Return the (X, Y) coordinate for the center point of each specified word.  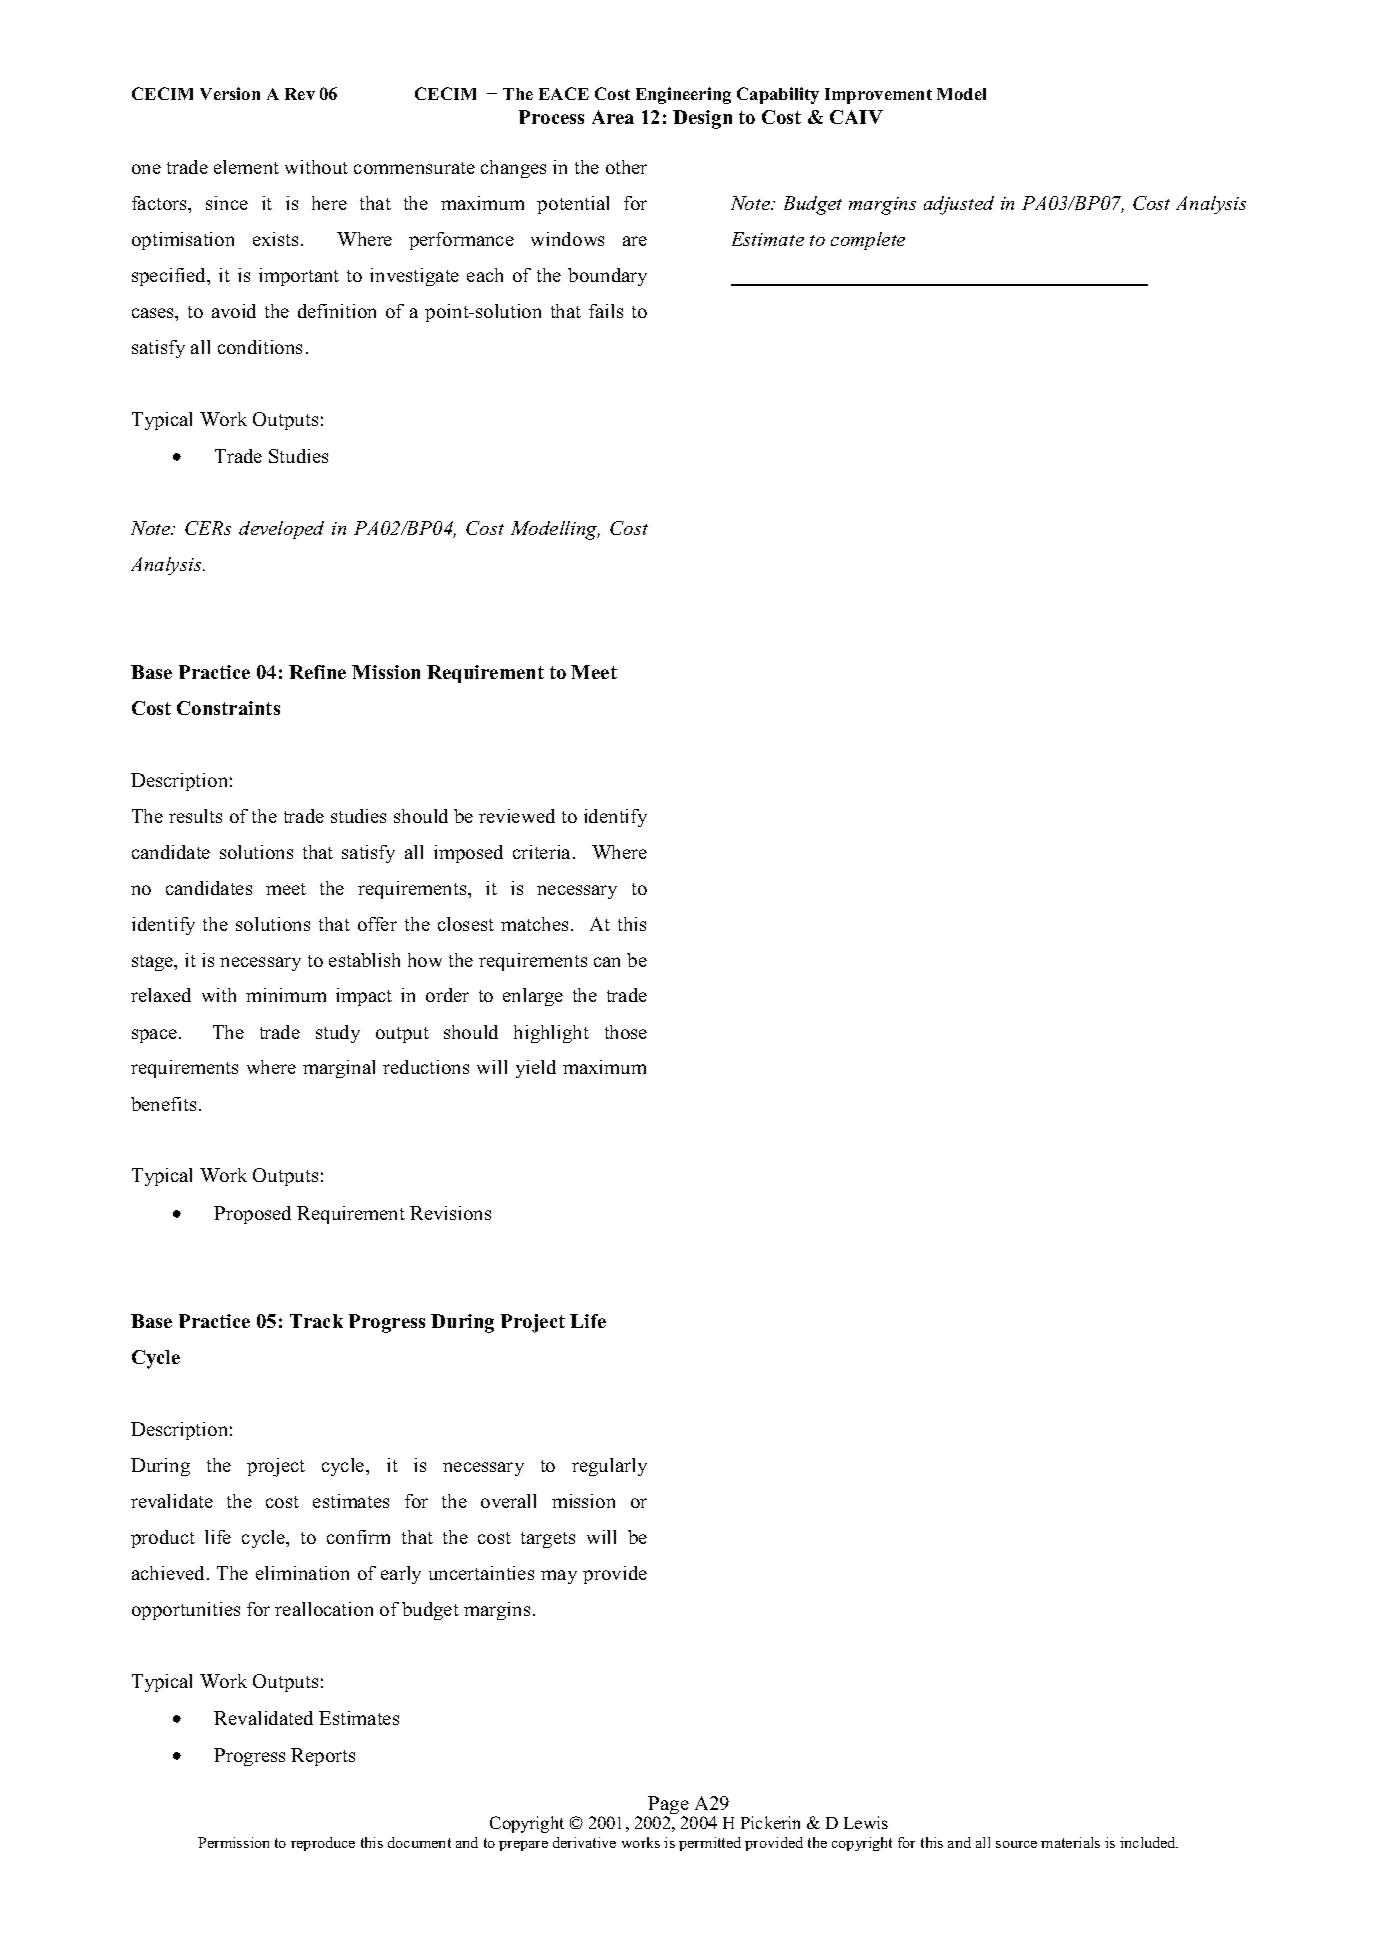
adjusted (959, 205)
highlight (551, 1034)
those (626, 1032)
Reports (323, 1757)
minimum (286, 995)
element (246, 167)
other (626, 167)
